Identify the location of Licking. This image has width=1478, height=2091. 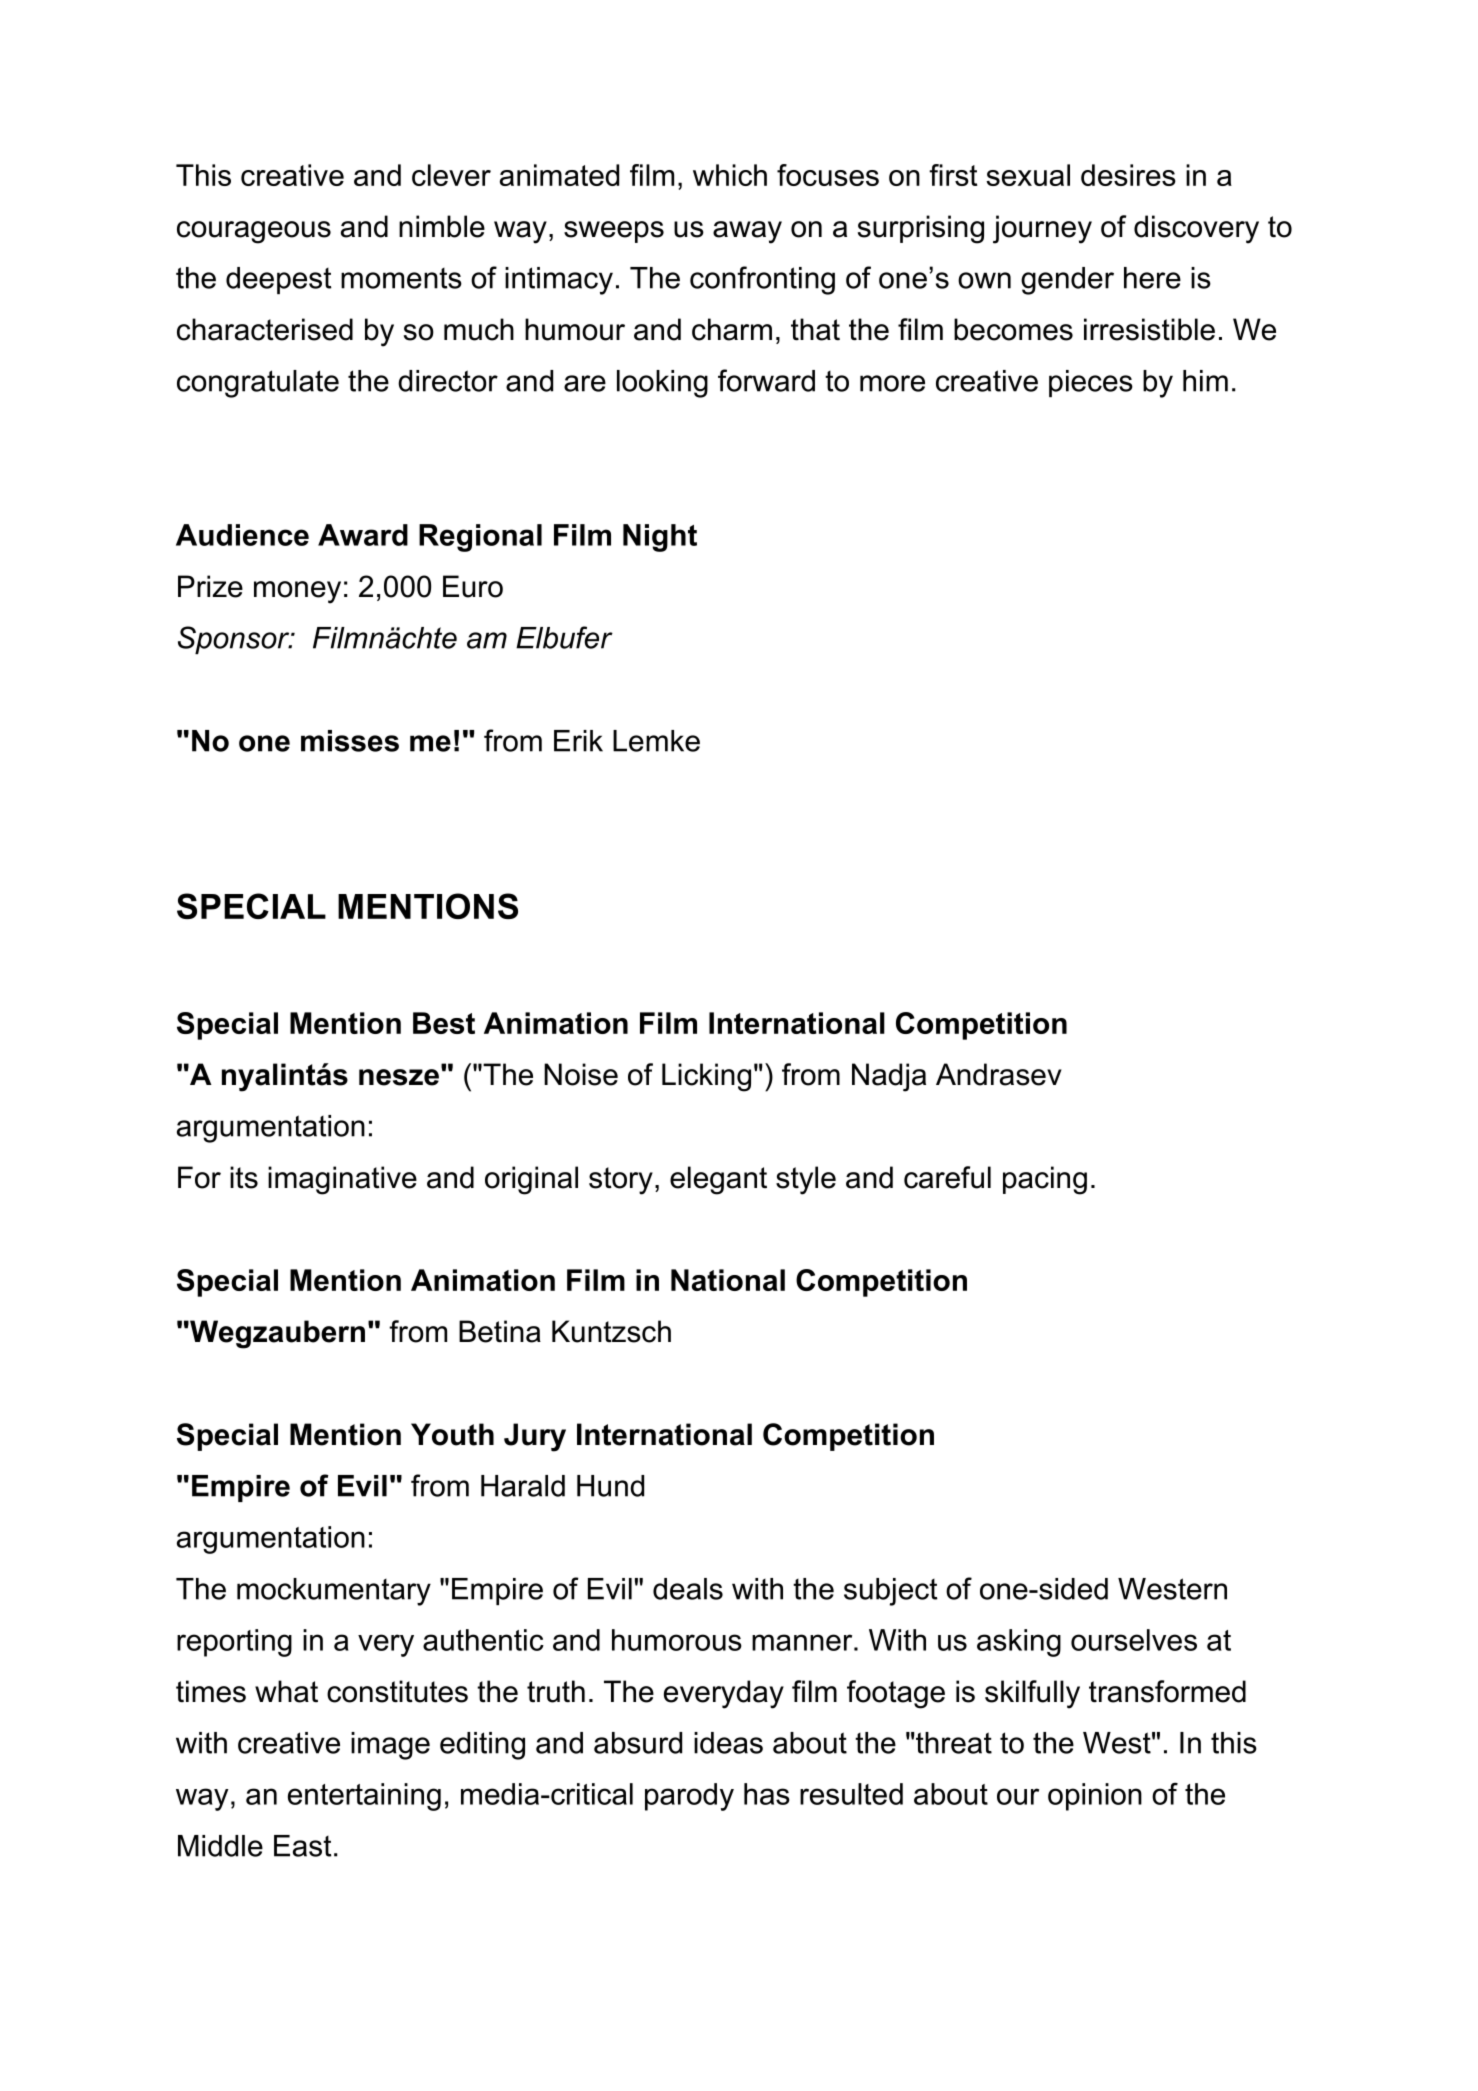
(706, 1077).
